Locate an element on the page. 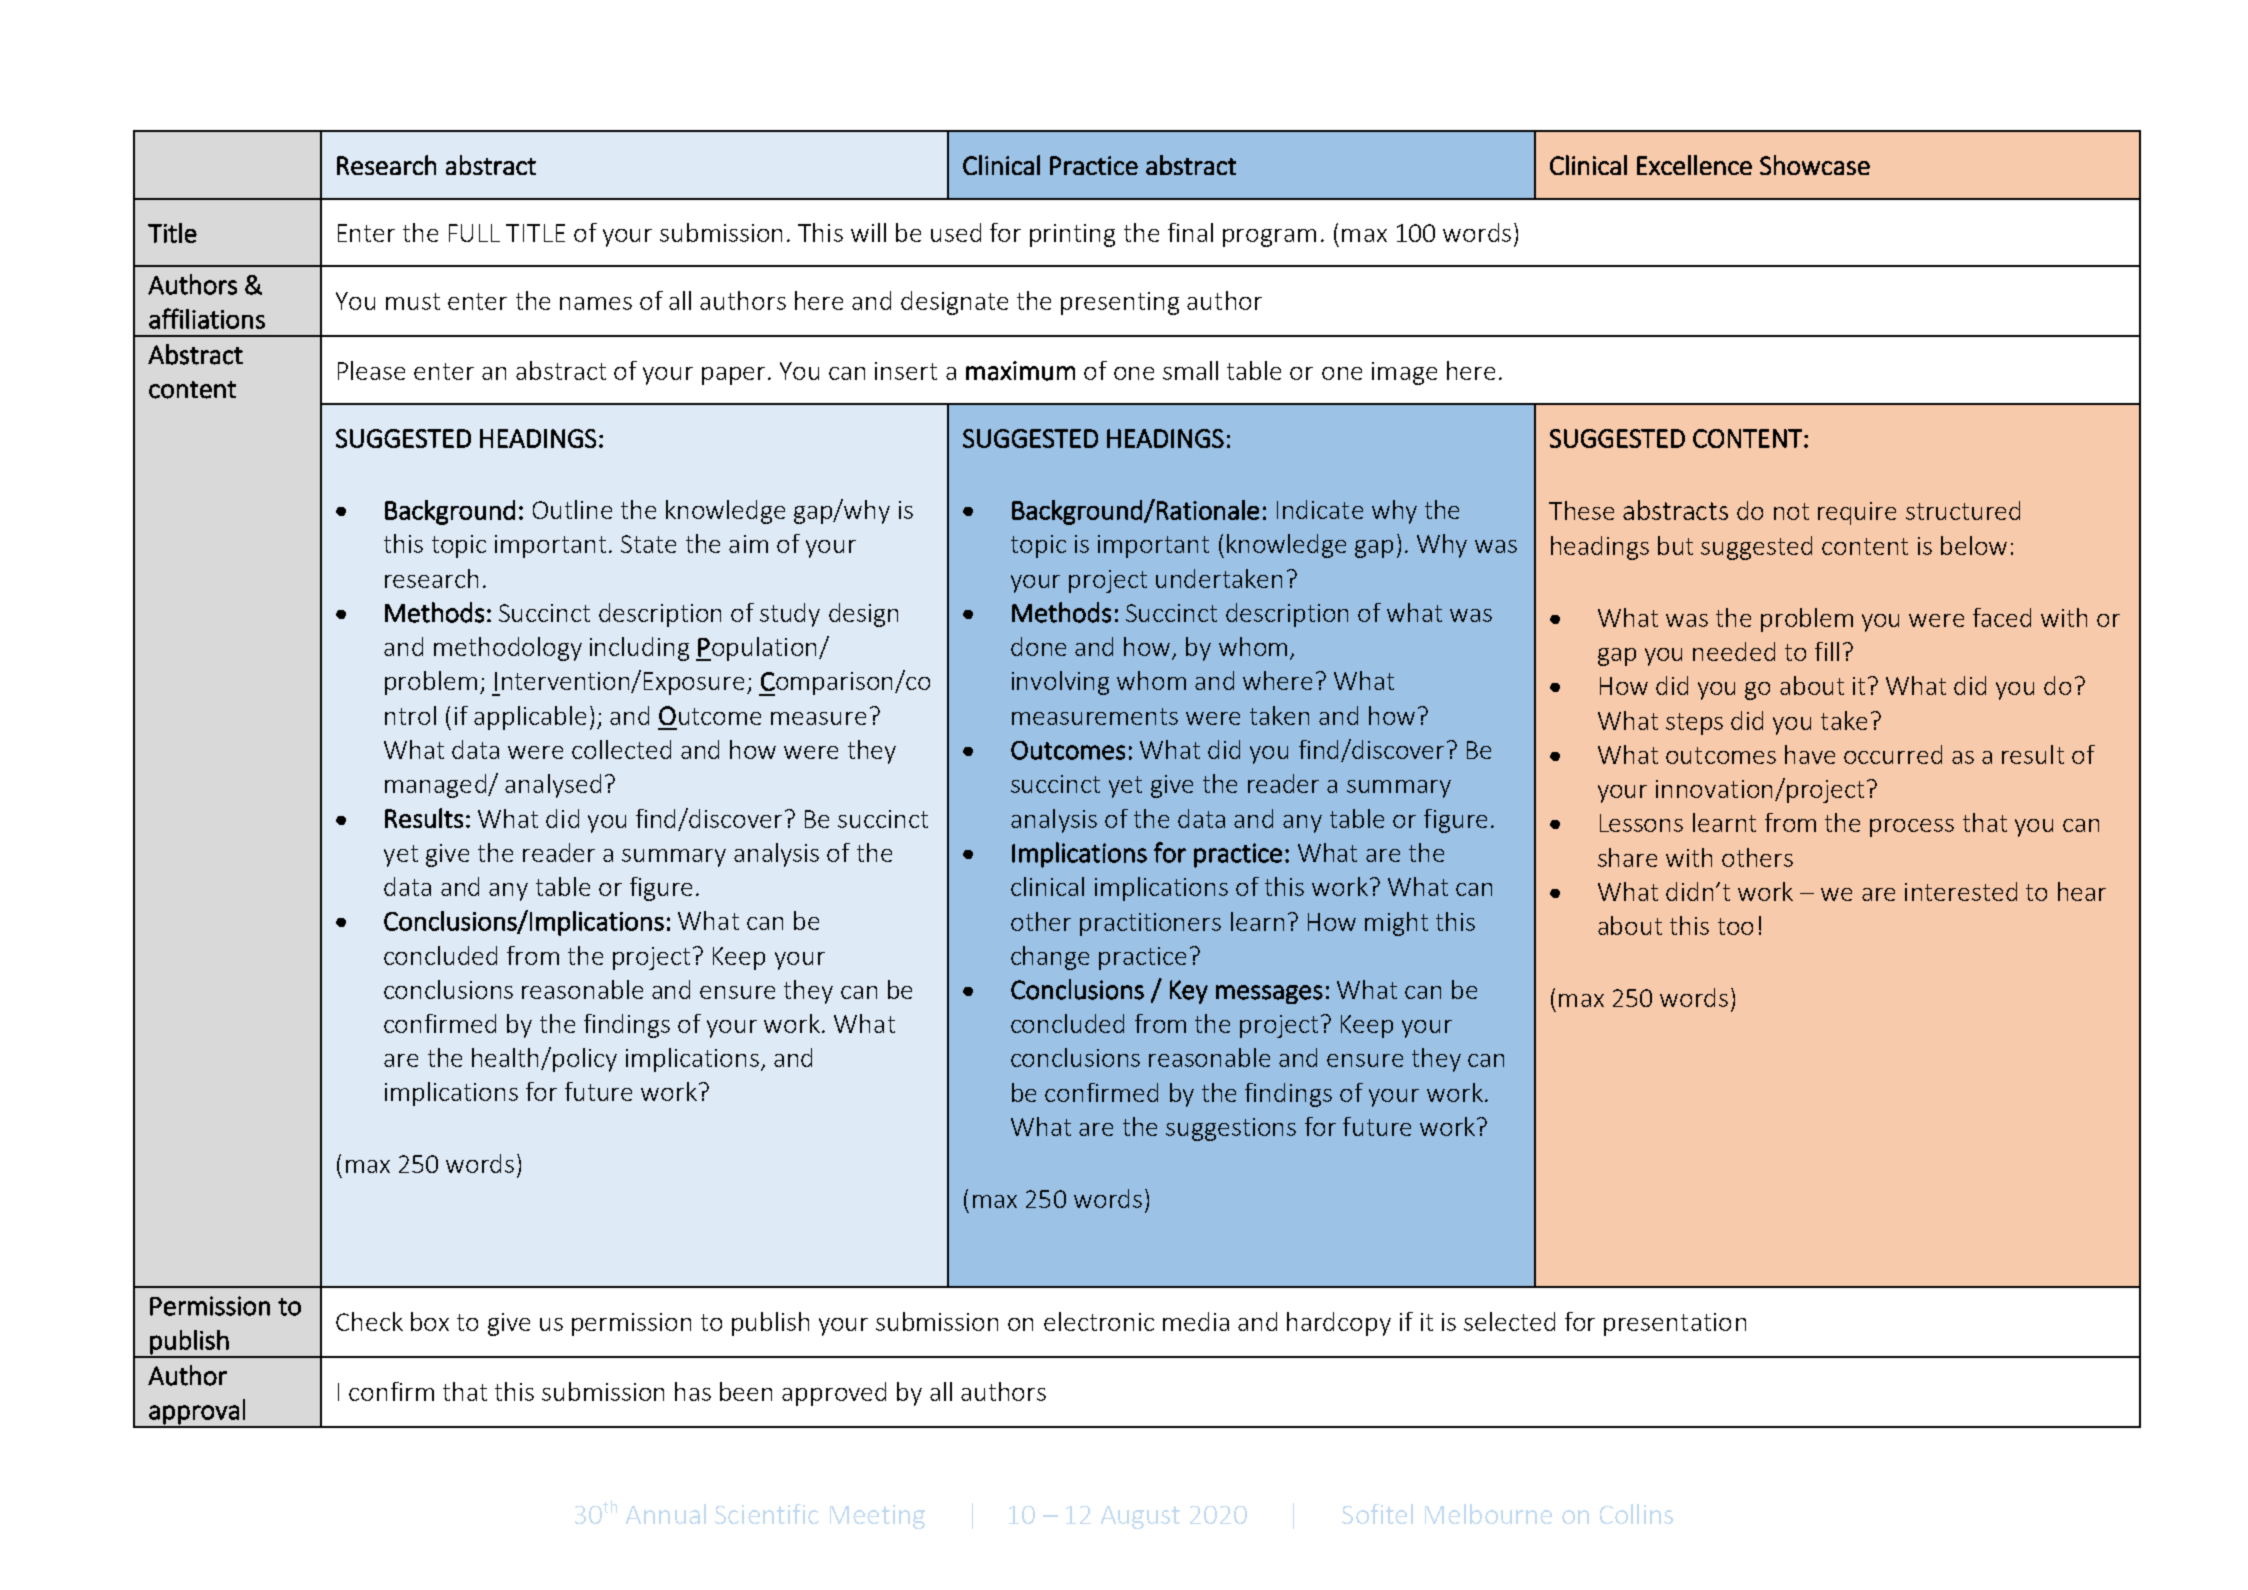 The height and width of the image is (1590, 2248). done is located at coordinates (1038, 646).
